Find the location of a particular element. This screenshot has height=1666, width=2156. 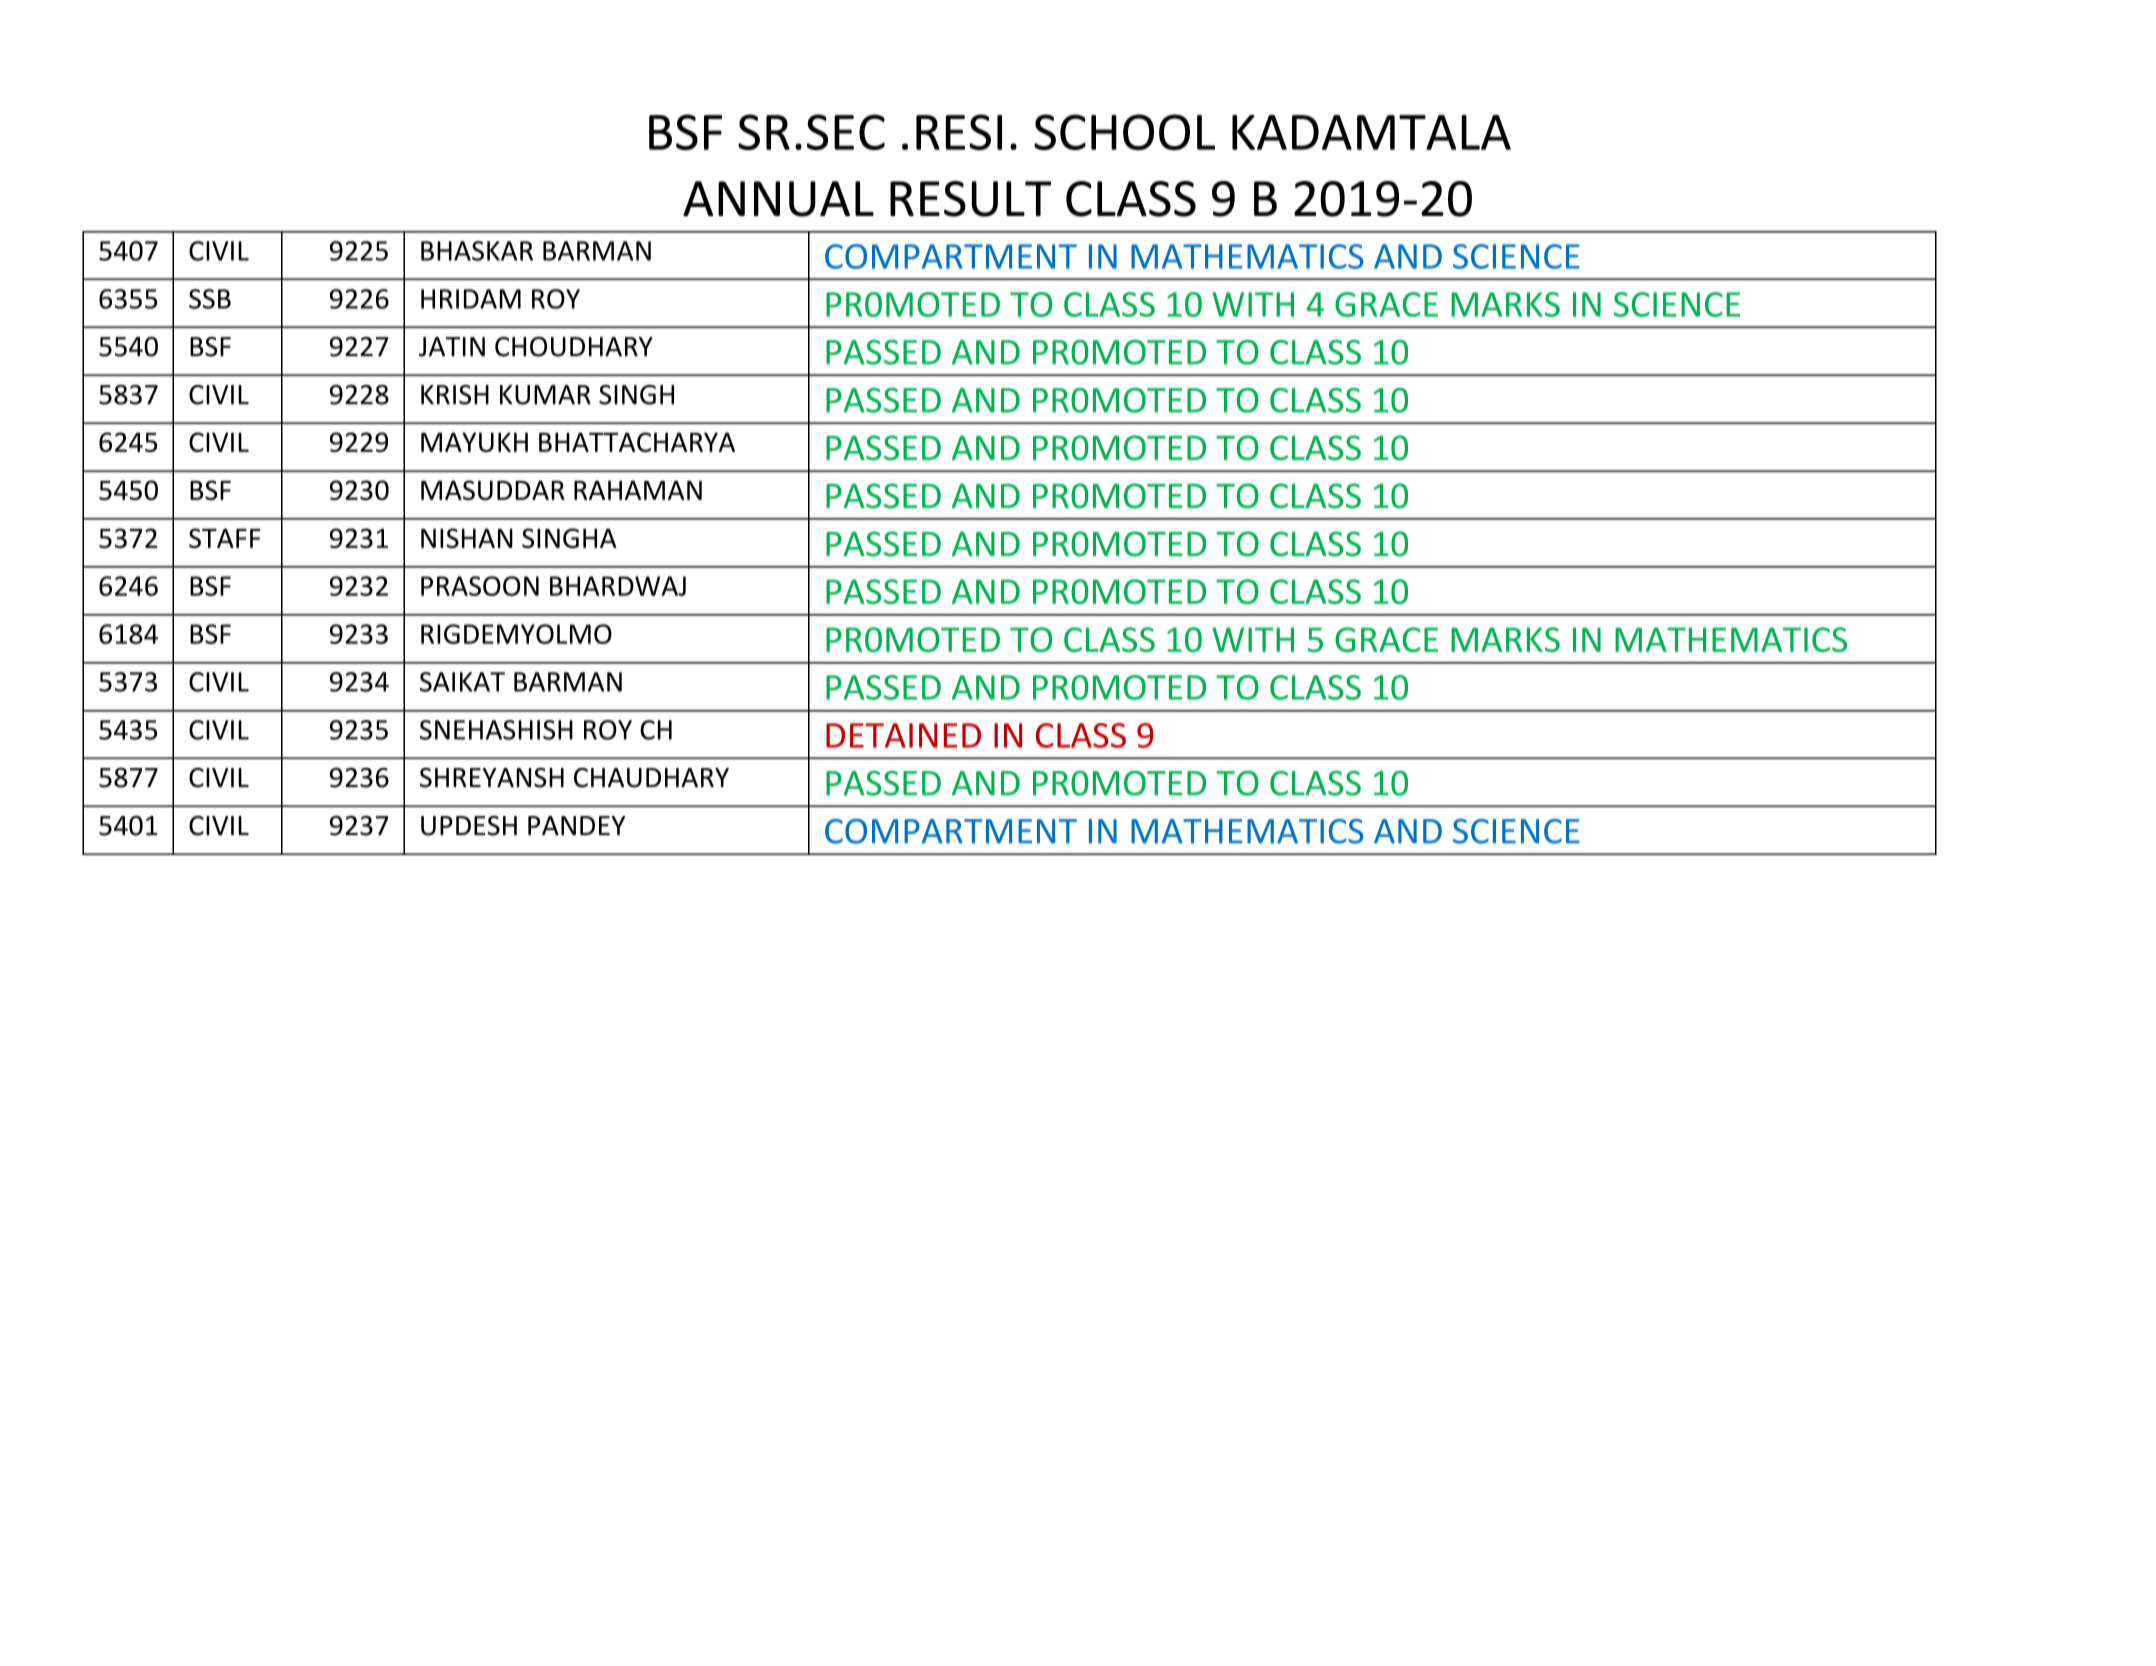

ANNUAL is located at coordinates (778, 199).
